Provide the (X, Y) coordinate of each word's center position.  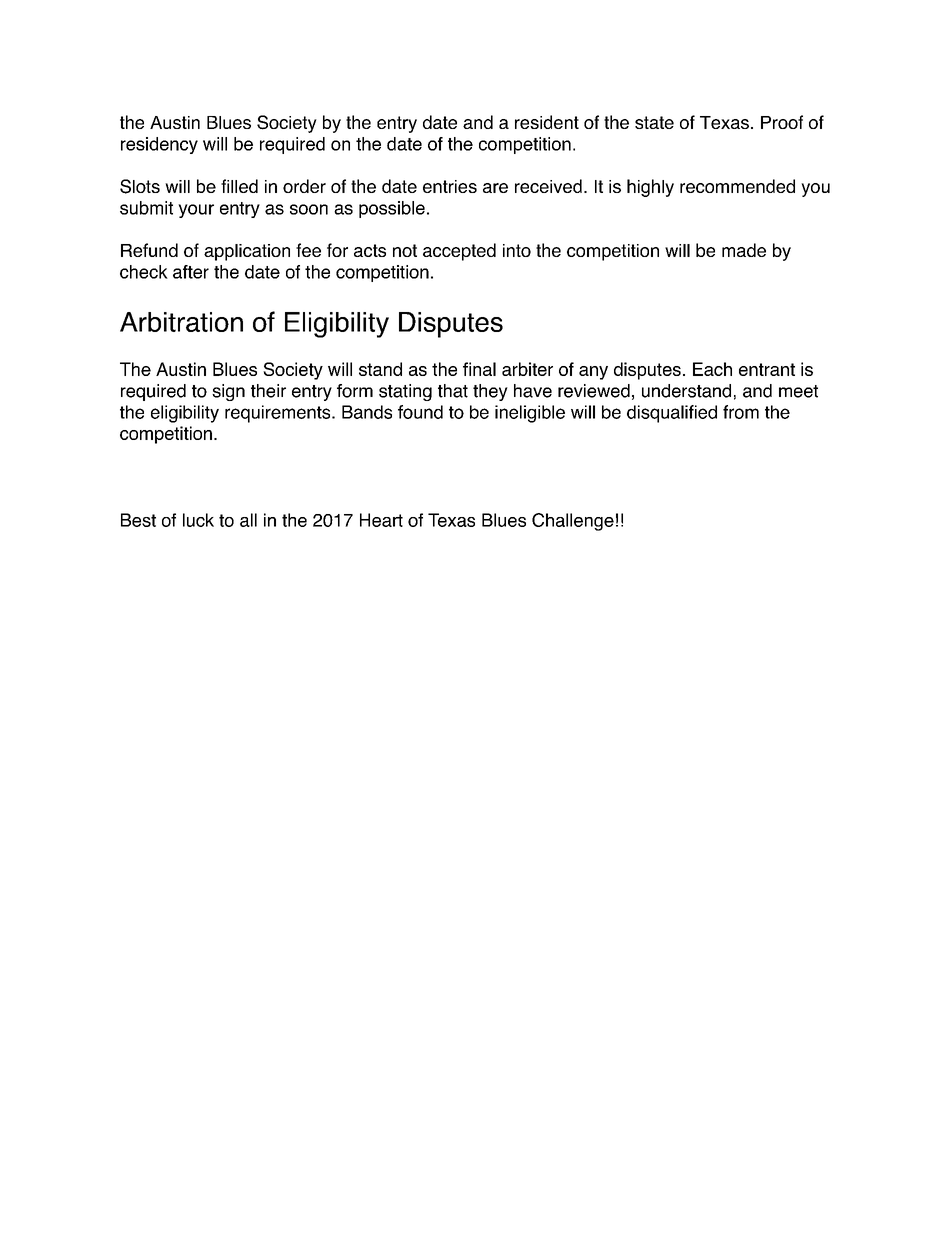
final (479, 369)
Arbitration (181, 322)
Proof (782, 122)
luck (198, 520)
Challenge (573, 522)
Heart (381, 520)
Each (712, 369)
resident (547, 122)
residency (159, 145)
